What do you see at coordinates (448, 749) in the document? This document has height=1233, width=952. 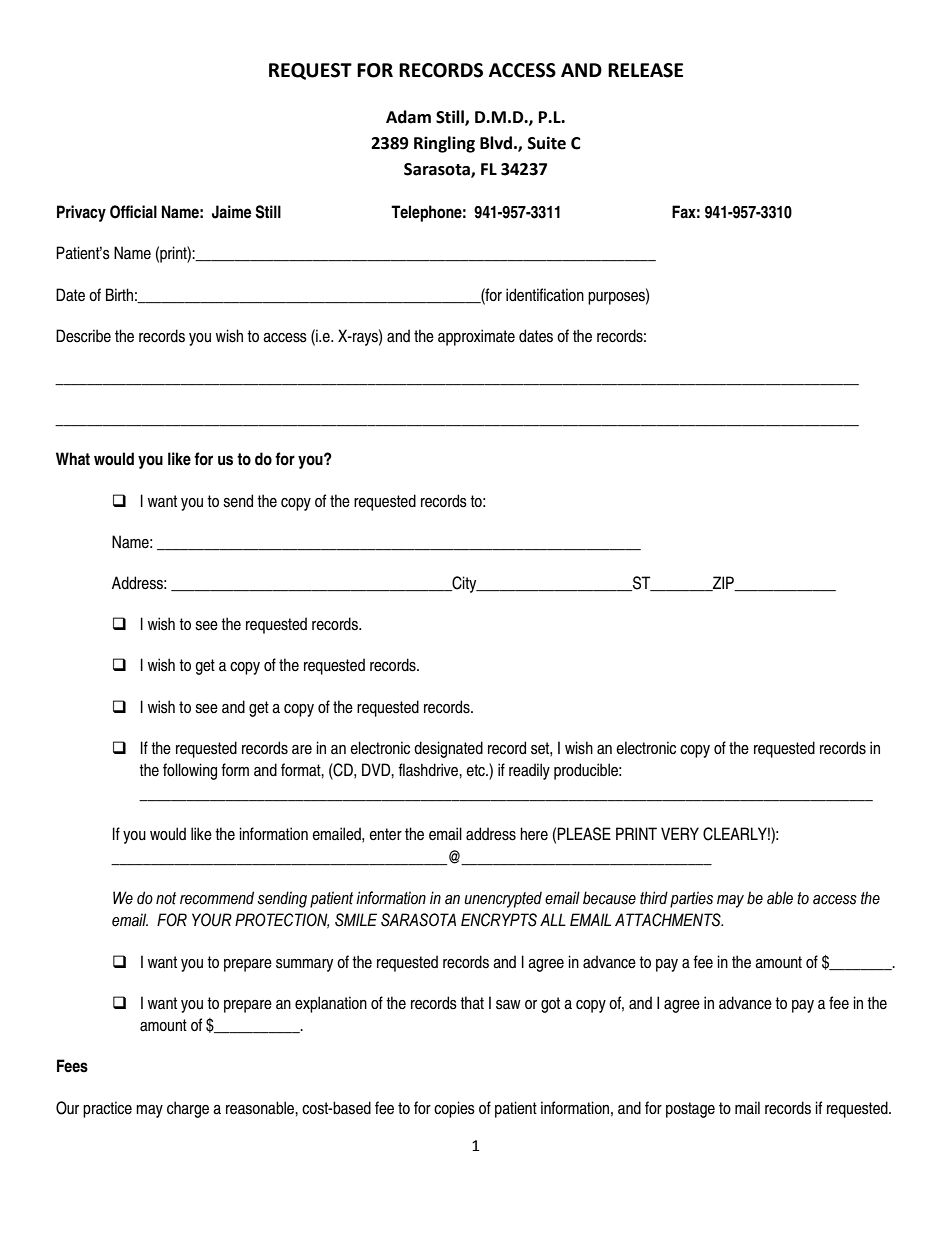 I see `designated` at bounding box center [448, 749].
